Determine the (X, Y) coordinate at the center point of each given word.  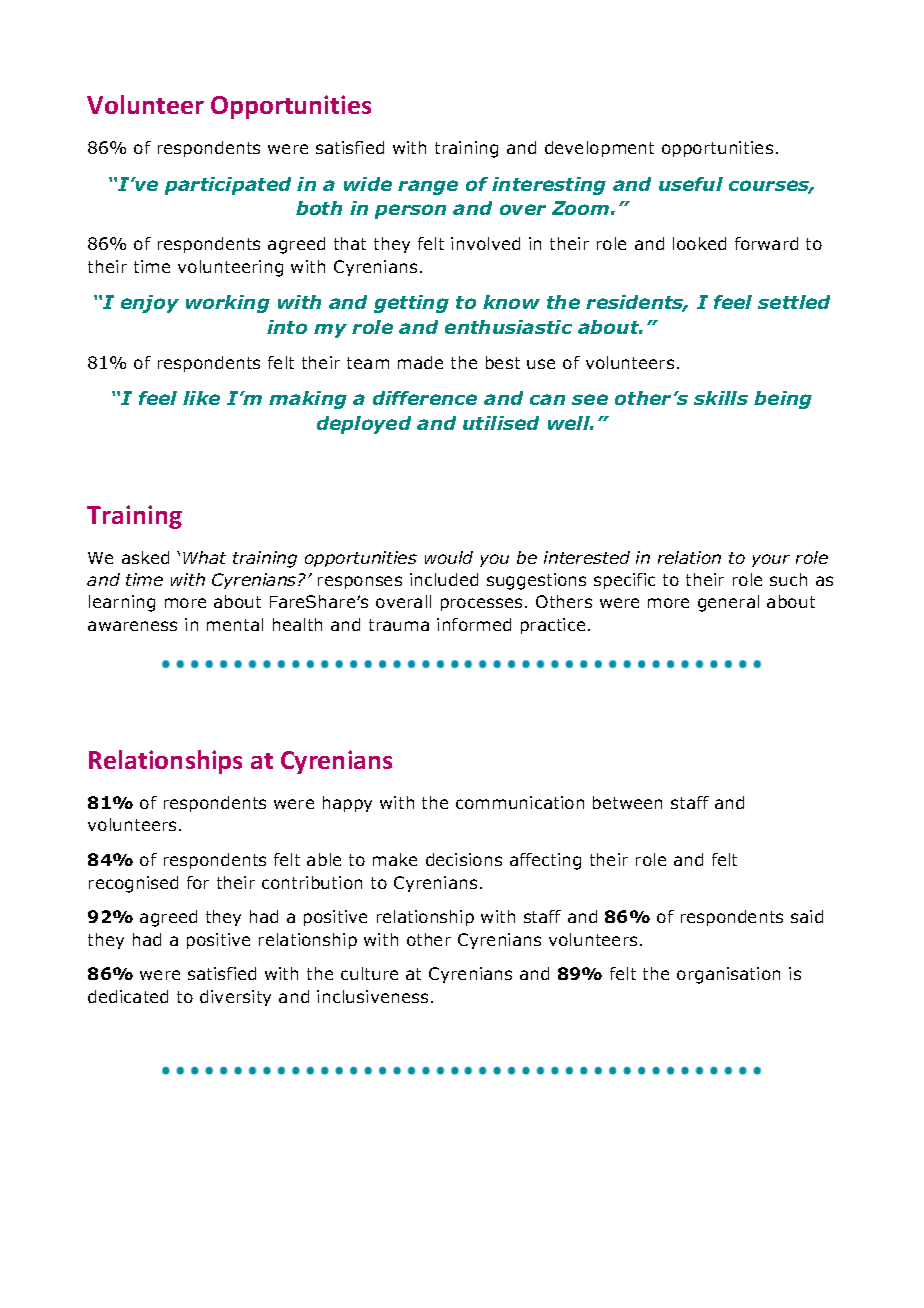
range (428, 187)
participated (228, 186)
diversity (235, 998)
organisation (728, 975)
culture (369, 973)
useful (691, 184)
